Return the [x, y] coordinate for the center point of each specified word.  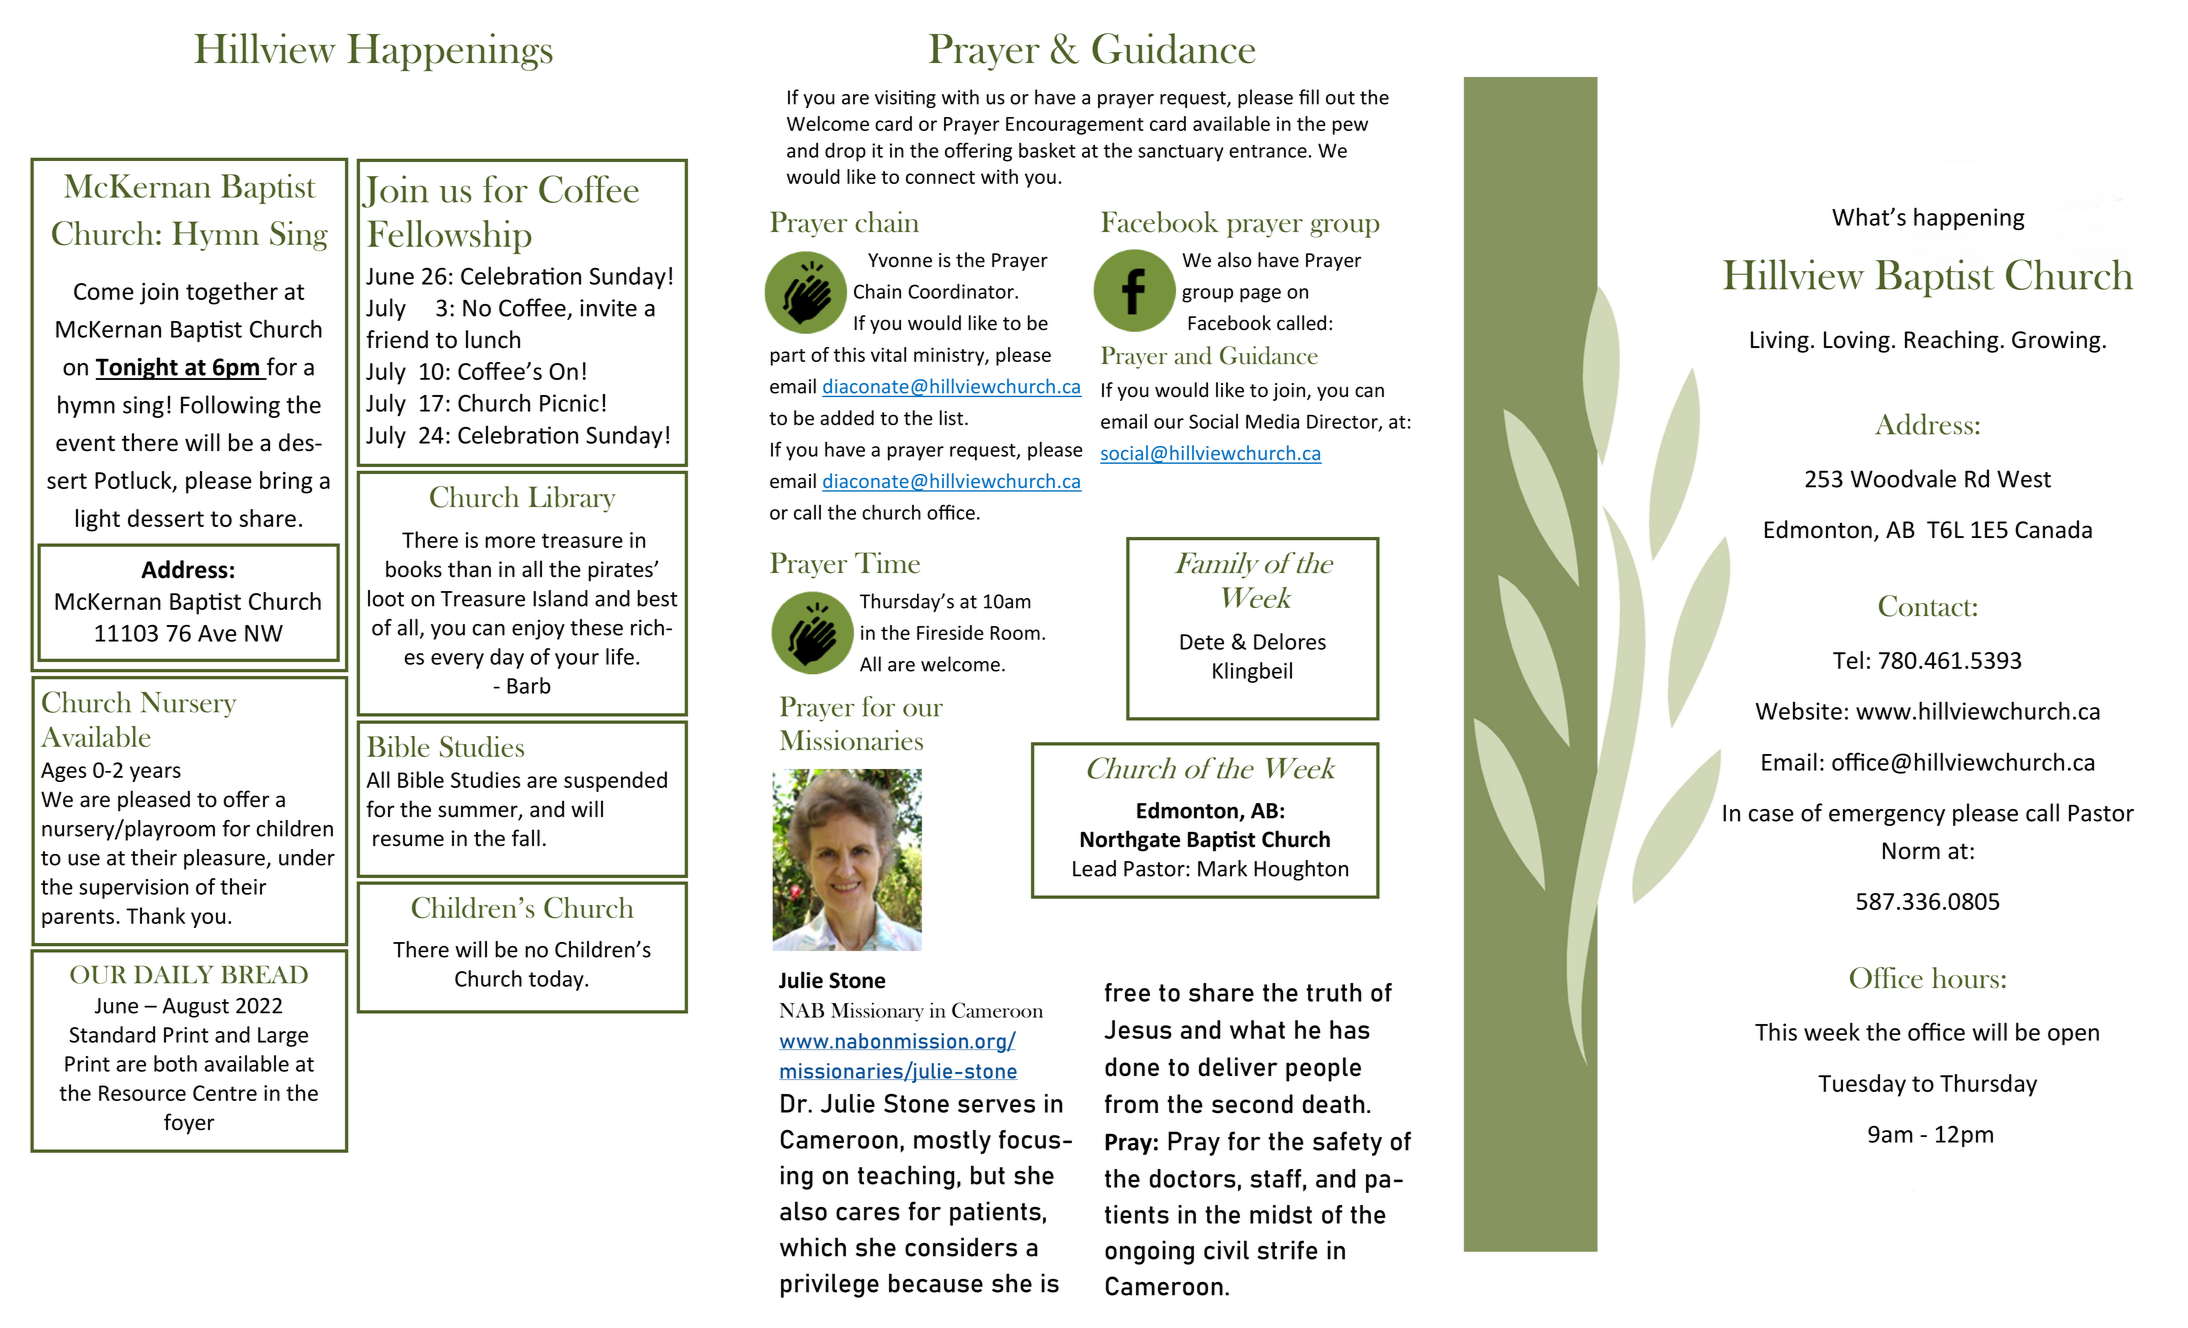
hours [1965, 978]
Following [230, 406]
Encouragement [1075, 126]
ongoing [1149, 1252]
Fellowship [449, 237]
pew [1350, 127]
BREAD [265, 975]
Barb [529, 685]
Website [1799, 711]
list [953, 418]
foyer [189, 1124]
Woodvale [1903, 478]
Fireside [950, 632]
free [1127, 992]
